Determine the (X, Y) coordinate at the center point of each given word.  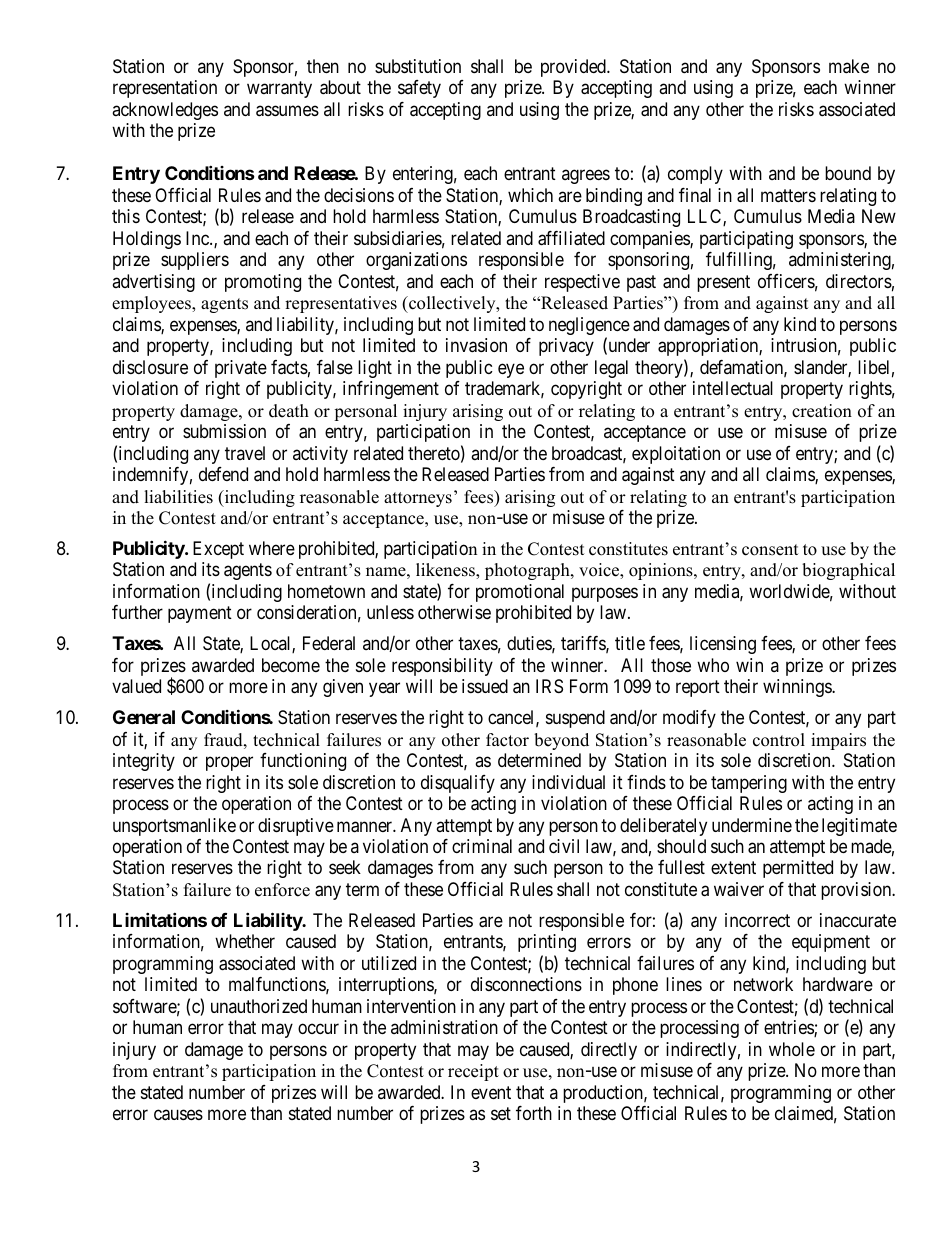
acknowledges (165, 111)
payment (200, 615)
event (491, 1092)
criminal (482, 846)
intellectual (733, 388)
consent (770, 550)
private (241, 369)
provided (574, 68)
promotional (520, 593)
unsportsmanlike (174, 827)
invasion (476, 345)
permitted (798, 869)
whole (792, 1049)
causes (178, 1115)
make (849, 66)
